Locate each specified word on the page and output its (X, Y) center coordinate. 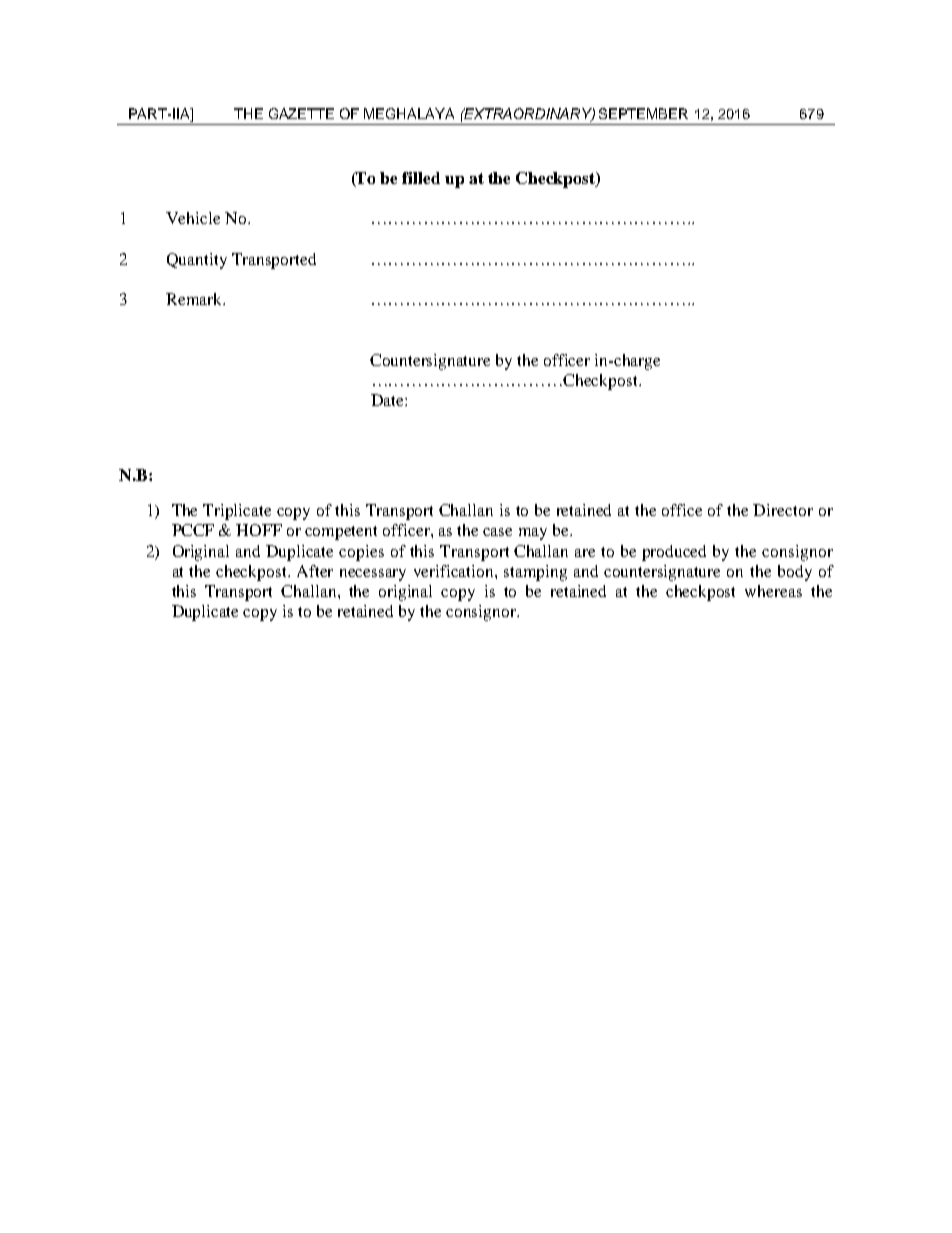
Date (388, 400)
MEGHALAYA (409, 113)
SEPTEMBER (643, 113)
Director (783, 510)
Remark (195, 299)
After (315, 571)
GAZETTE (301, 113)
